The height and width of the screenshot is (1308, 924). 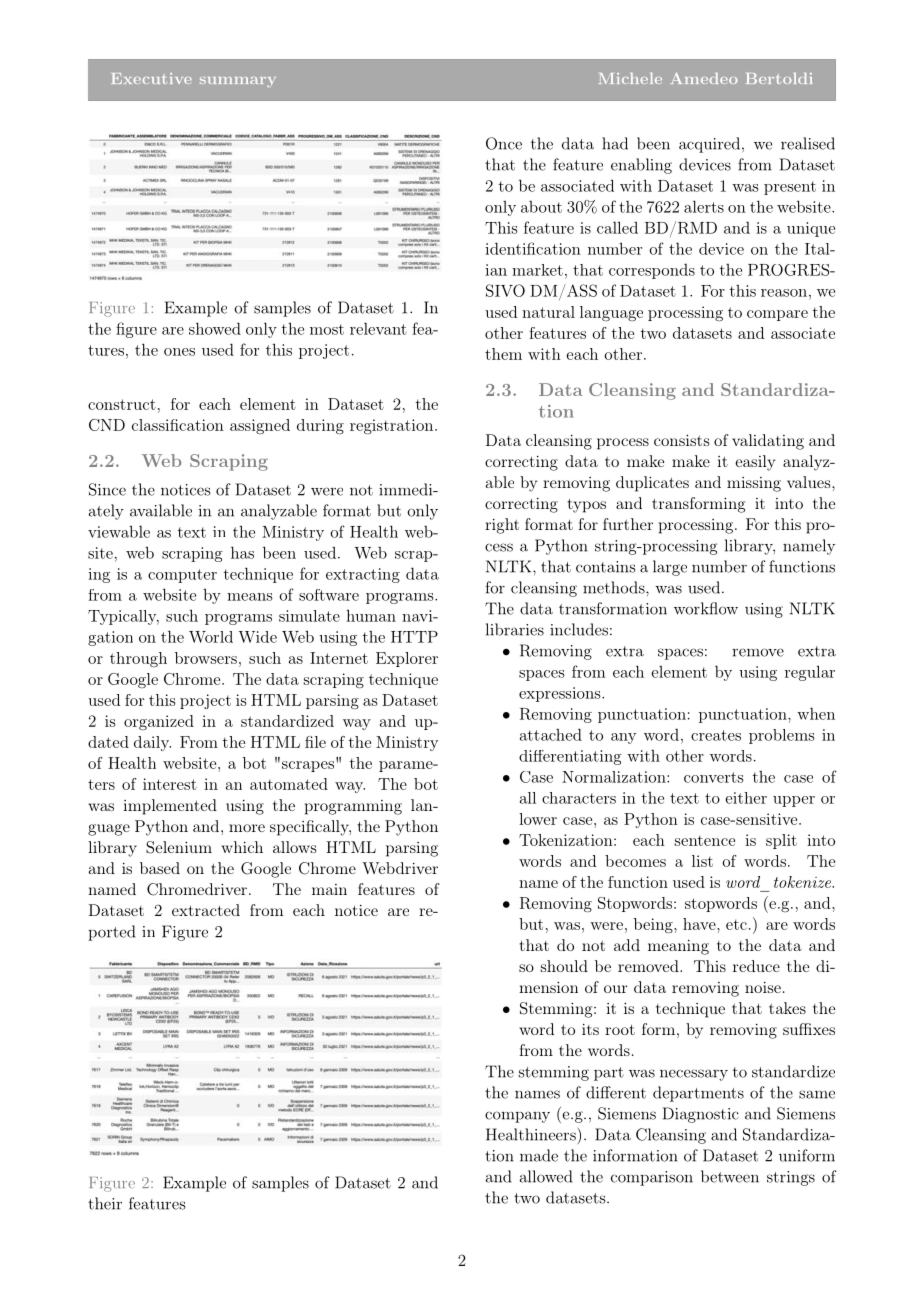 I want to click on Executive, so click(x=152, y=78).
